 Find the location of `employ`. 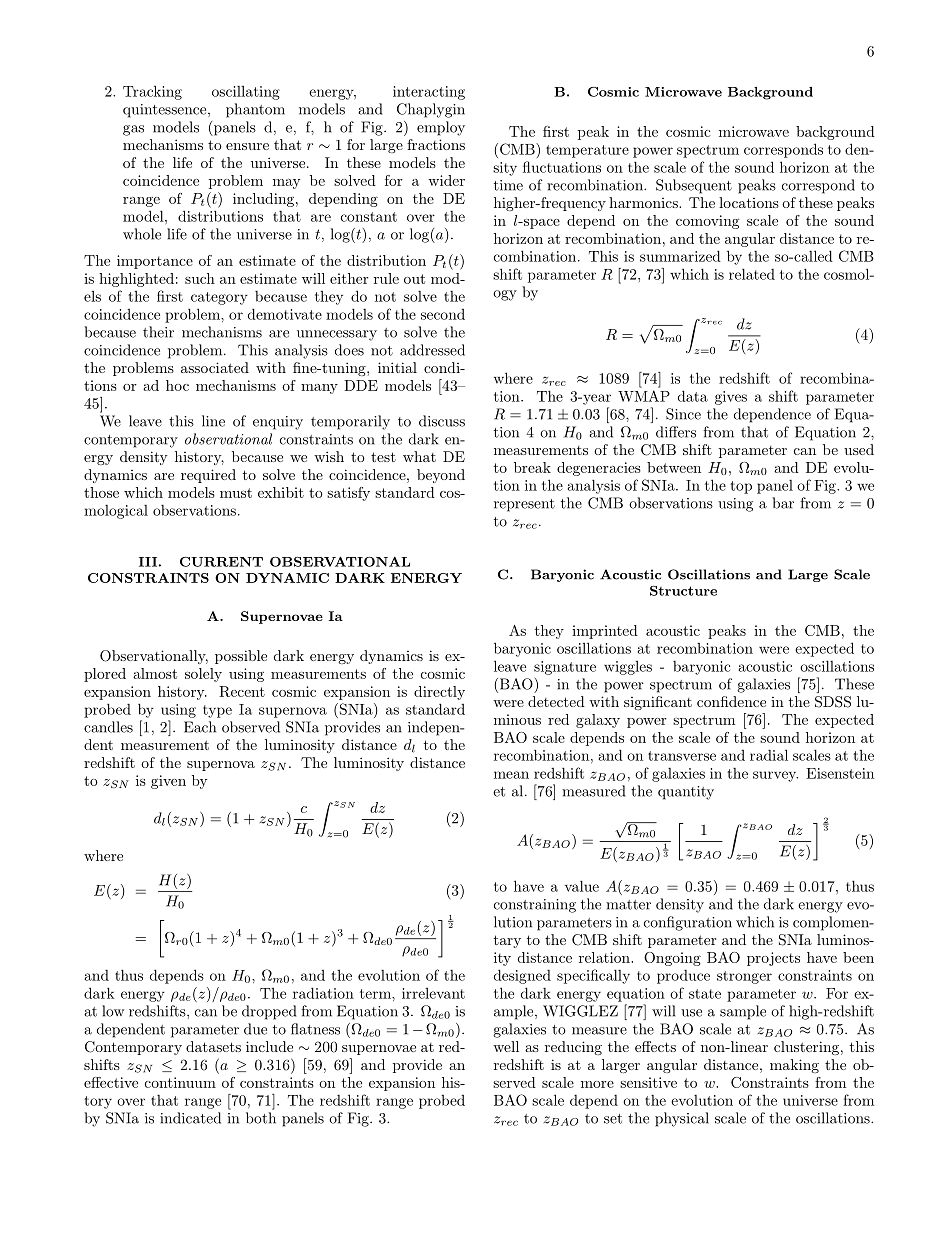

employ is located at coordinates (441, 128).
